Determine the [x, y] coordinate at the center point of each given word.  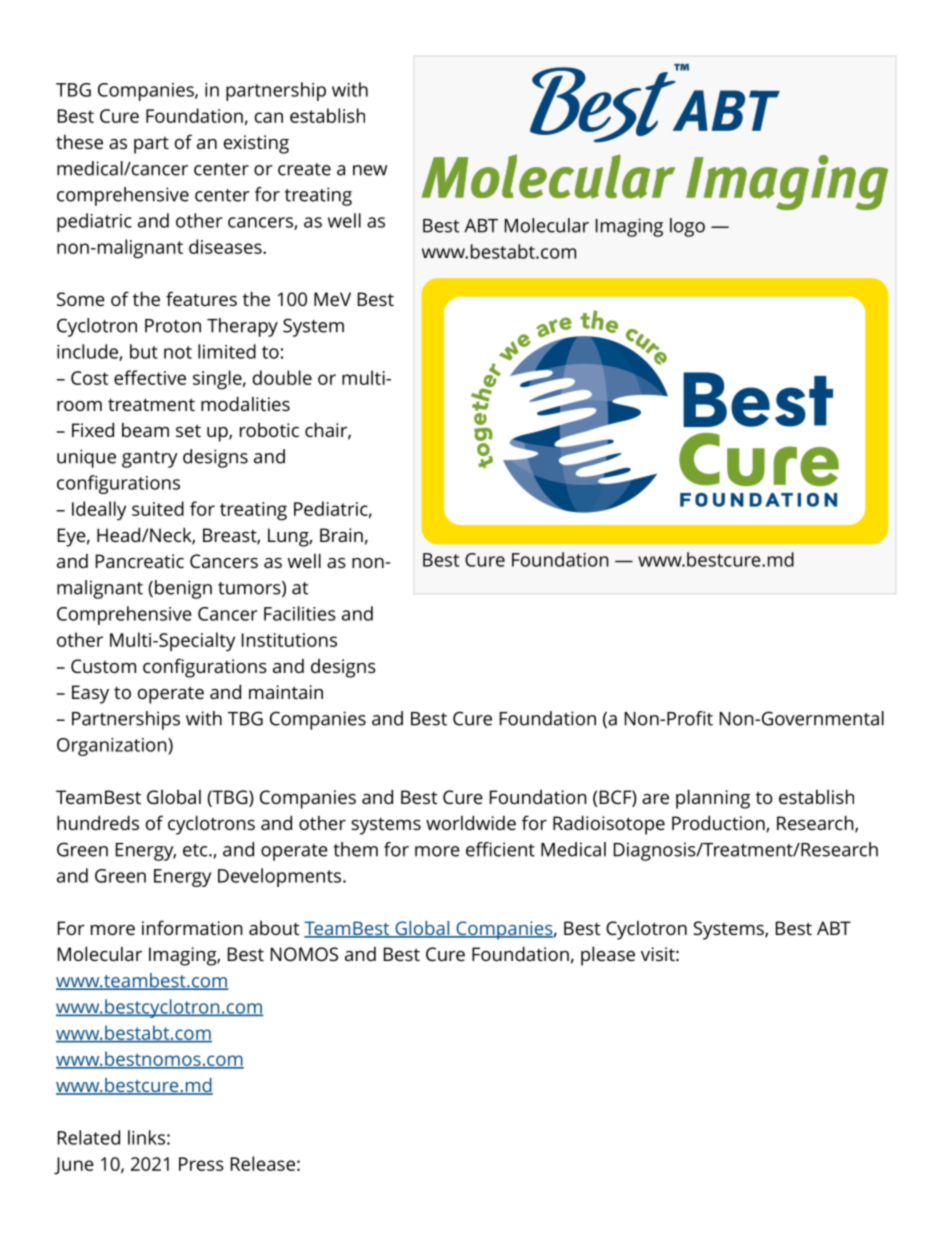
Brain [341, 535]
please [608, 956]
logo [687, 227]
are [655, 799]
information [192, 927]
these [79, 142]
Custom [103, 666]
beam [145, 430]
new [370, 170]
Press [201, 1164]
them [355, 849]
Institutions [289, 640]
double [282, 377]
